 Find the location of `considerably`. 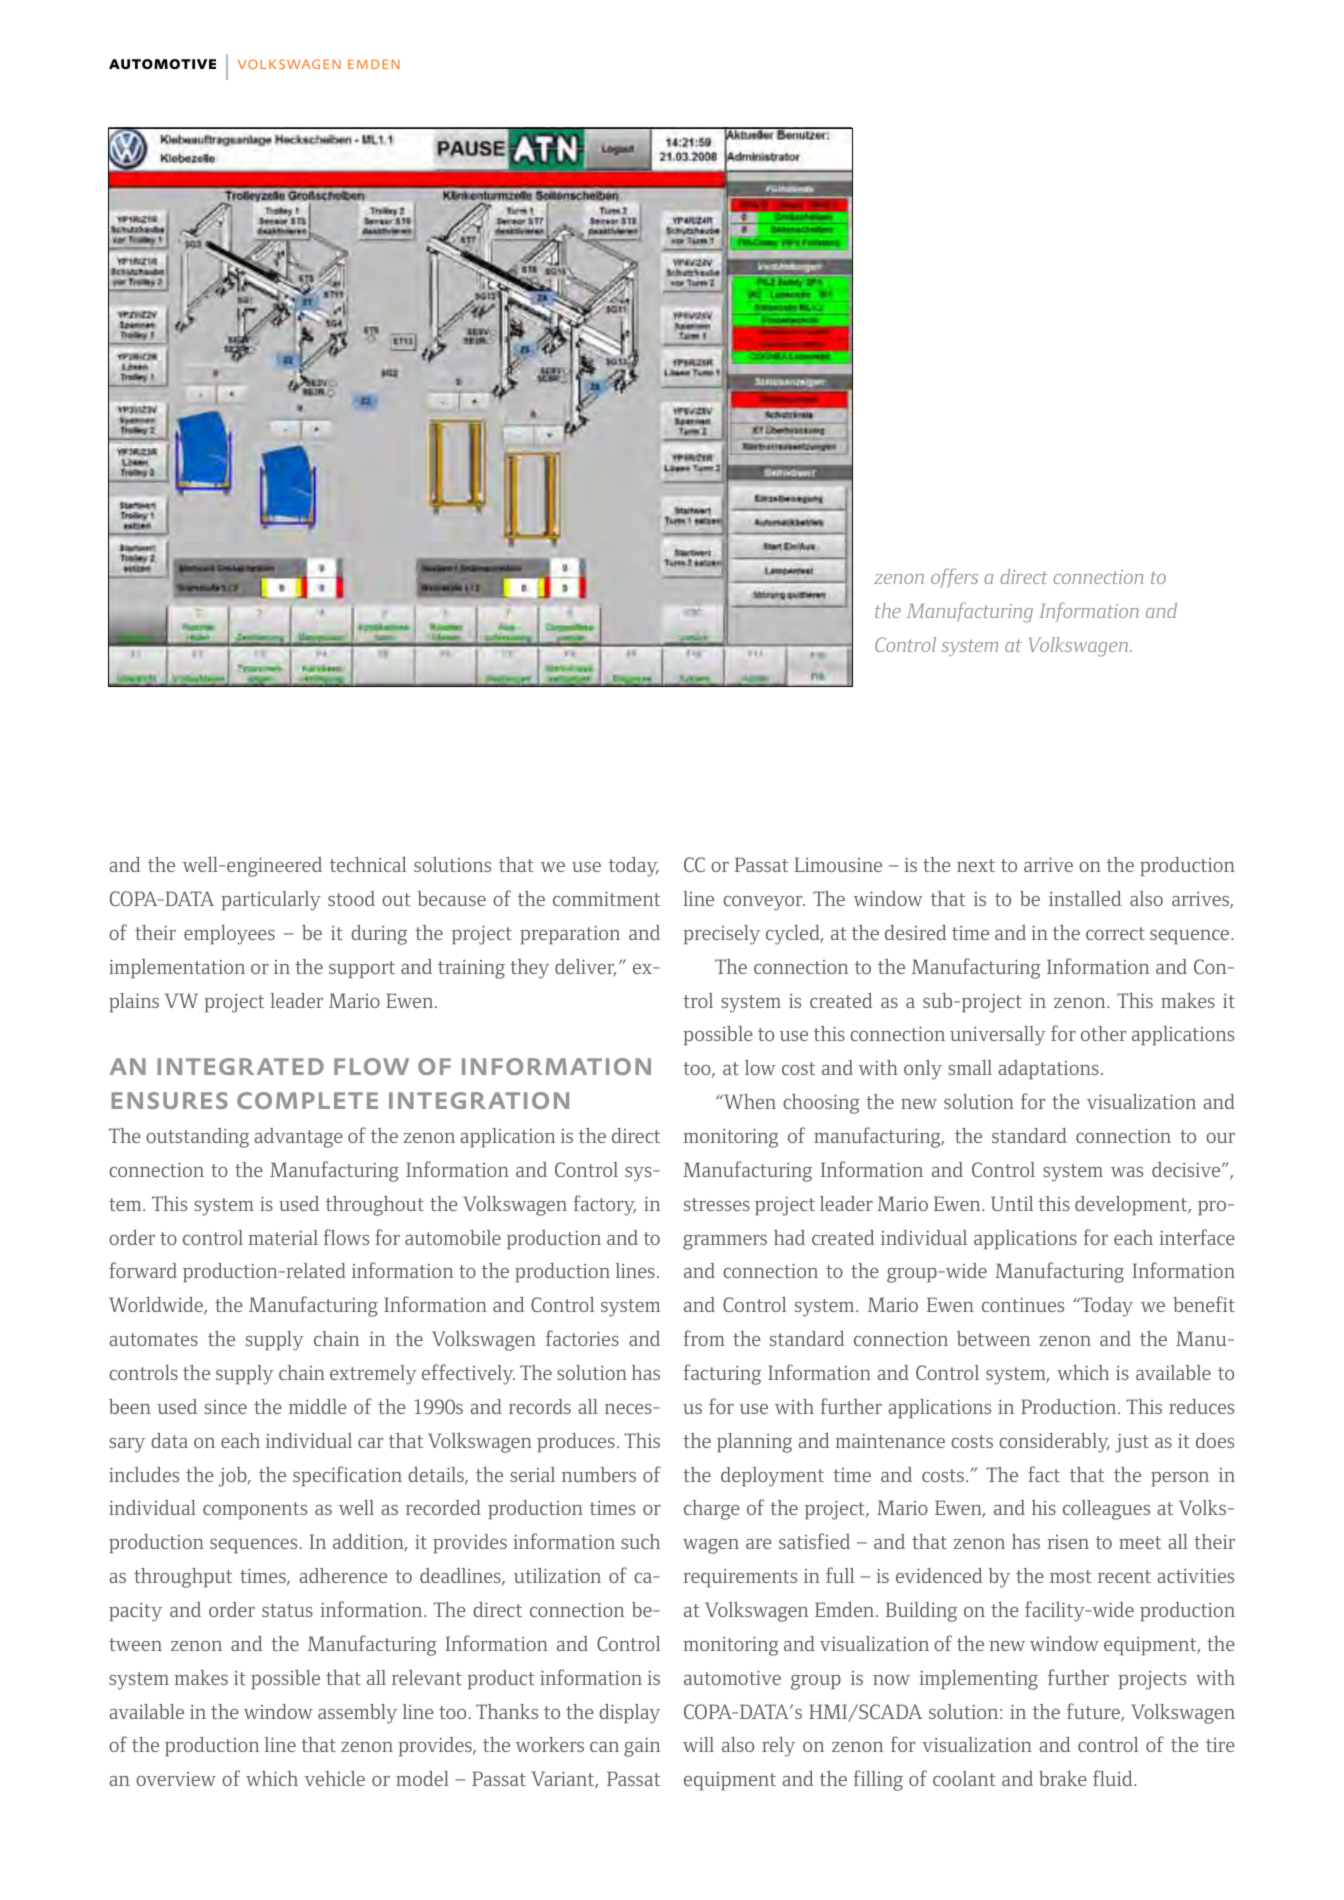

considerably is located at coordinates (1054, 1443).
